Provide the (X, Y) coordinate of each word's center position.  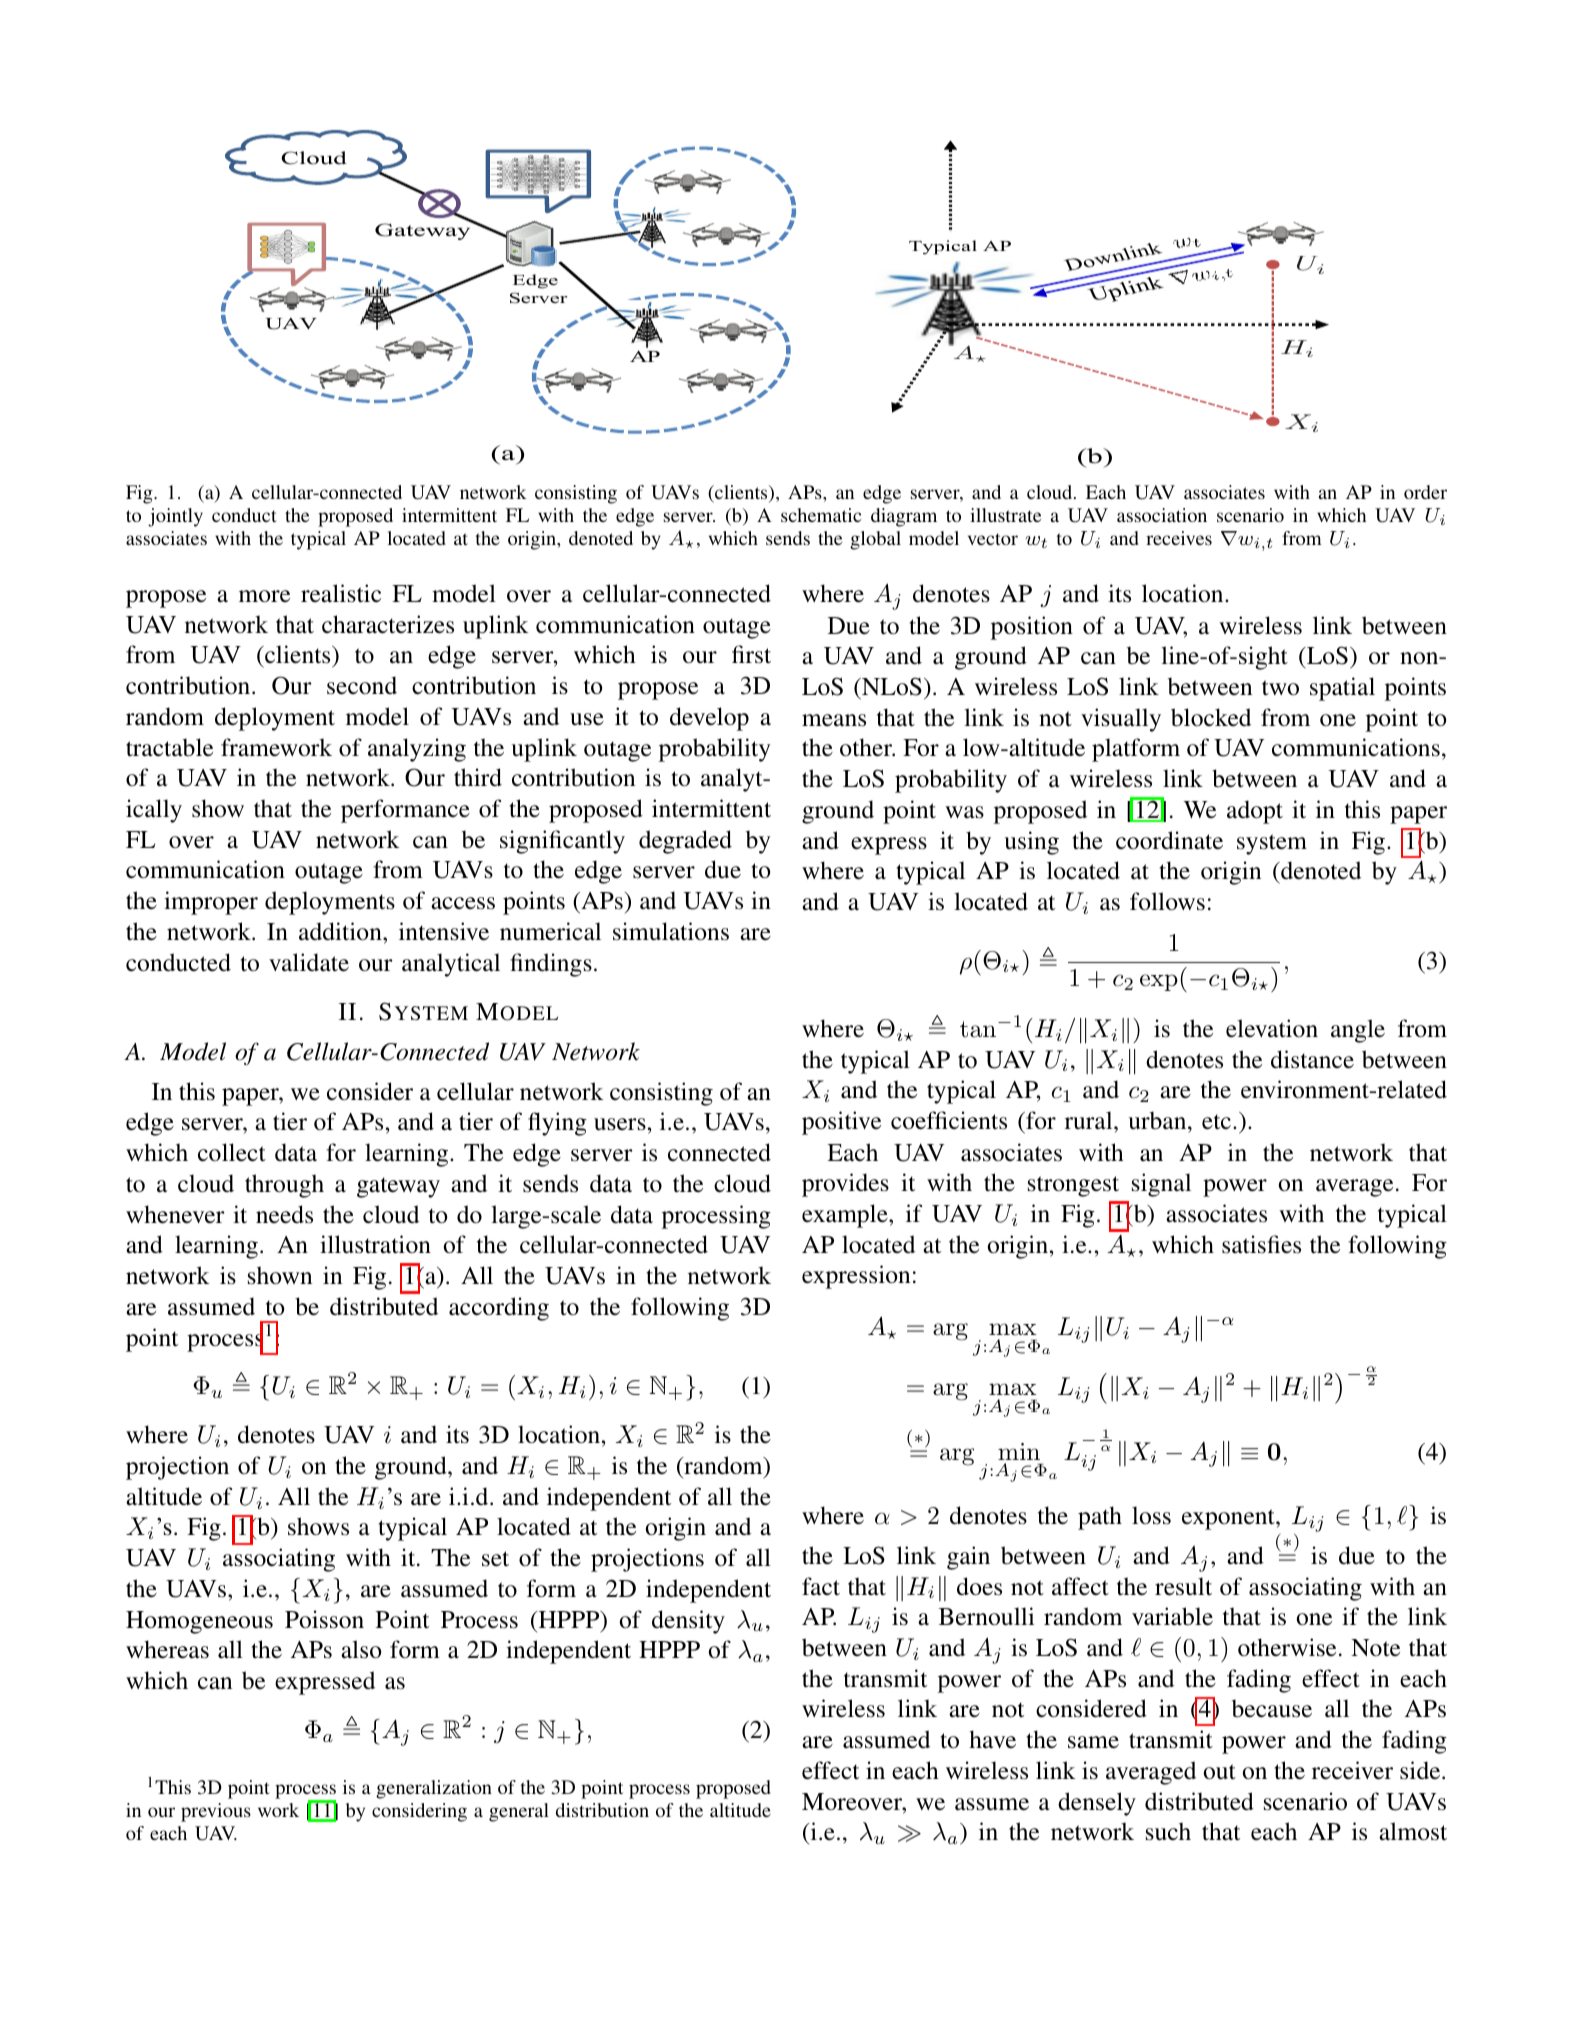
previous (216, 1812)
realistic (341, 593)
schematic (821, 515)
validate (309, 962)
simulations (671, 931)
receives (1179, 538)
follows (1167, 901)
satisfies (1261, 1244)
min (1019, 1451)
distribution (602, 1810)
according (499, 1309)
